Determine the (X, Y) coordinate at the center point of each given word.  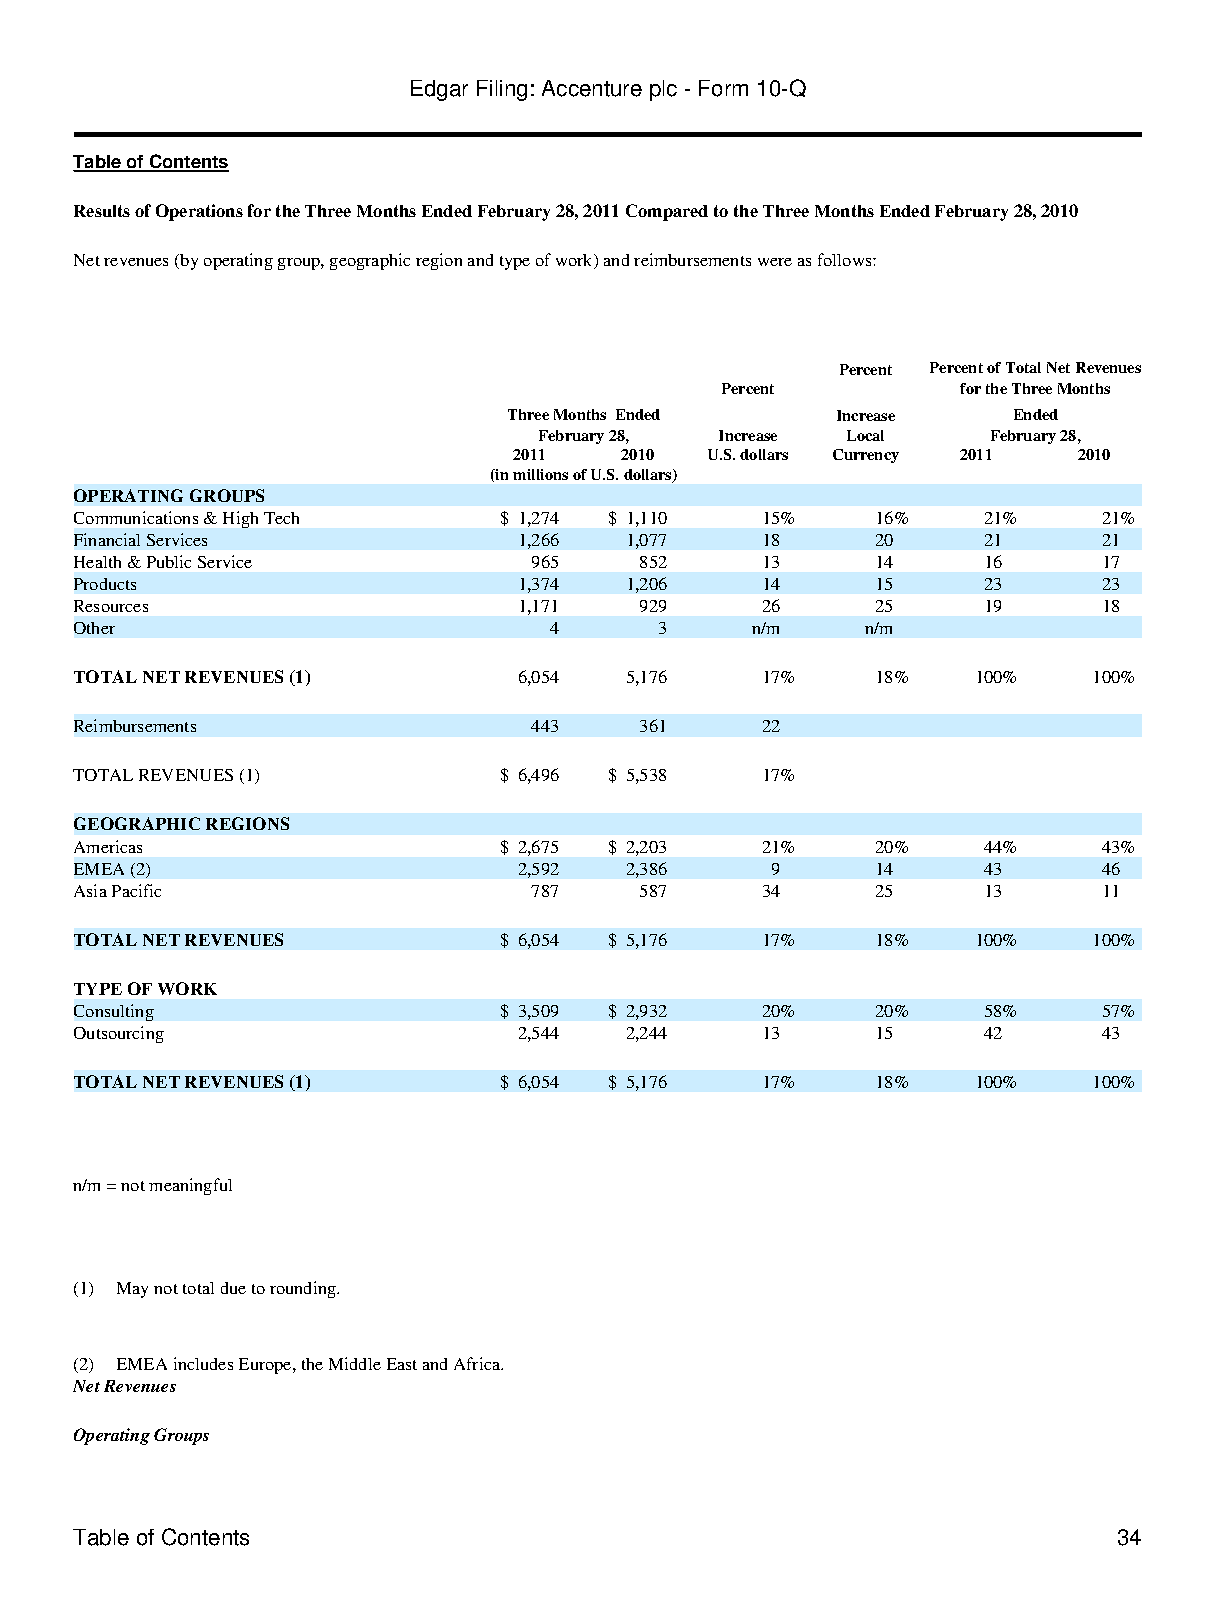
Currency (866, 456)
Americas (108, 846)
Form (723, 88)
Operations (199, 212)
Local (865, 435)
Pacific (136, 890)
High (240, 519)
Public (169, 561)
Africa (478, 1363)
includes (203, 1363)
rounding (304, 1289)
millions (540, 474)
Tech (281, 518)
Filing (502, 90)
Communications (136, 517)
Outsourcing (119, 1034)
